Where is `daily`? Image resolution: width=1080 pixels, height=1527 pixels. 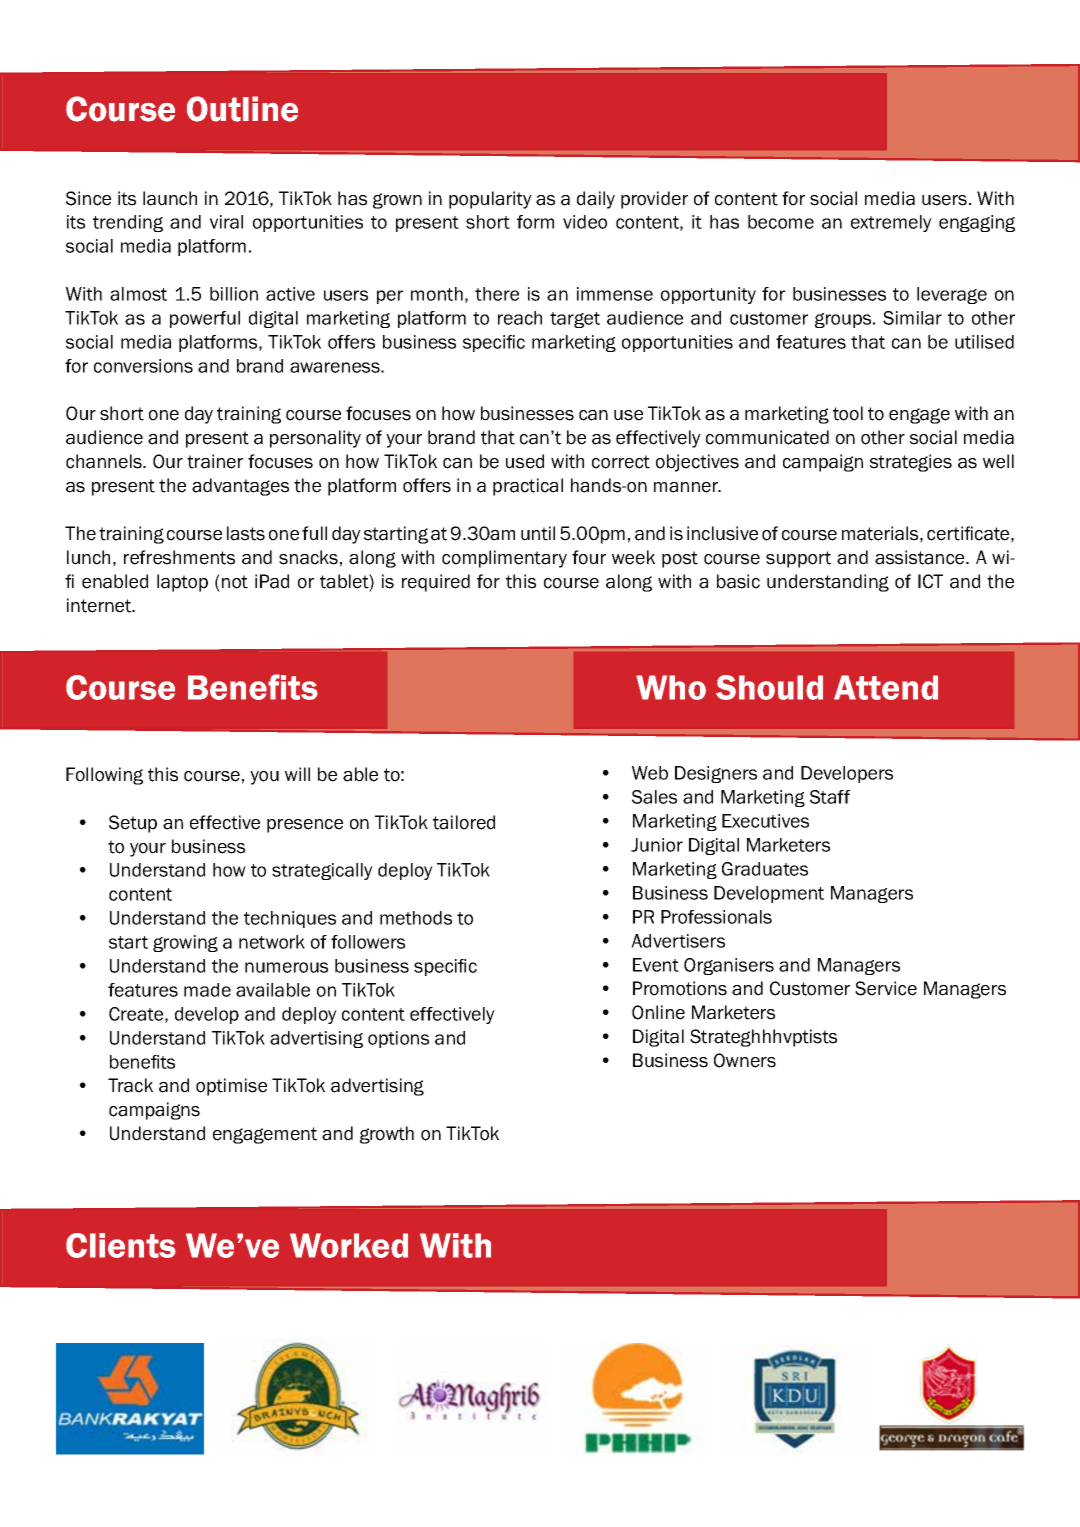 daily is located at coordinates (596, 200).
